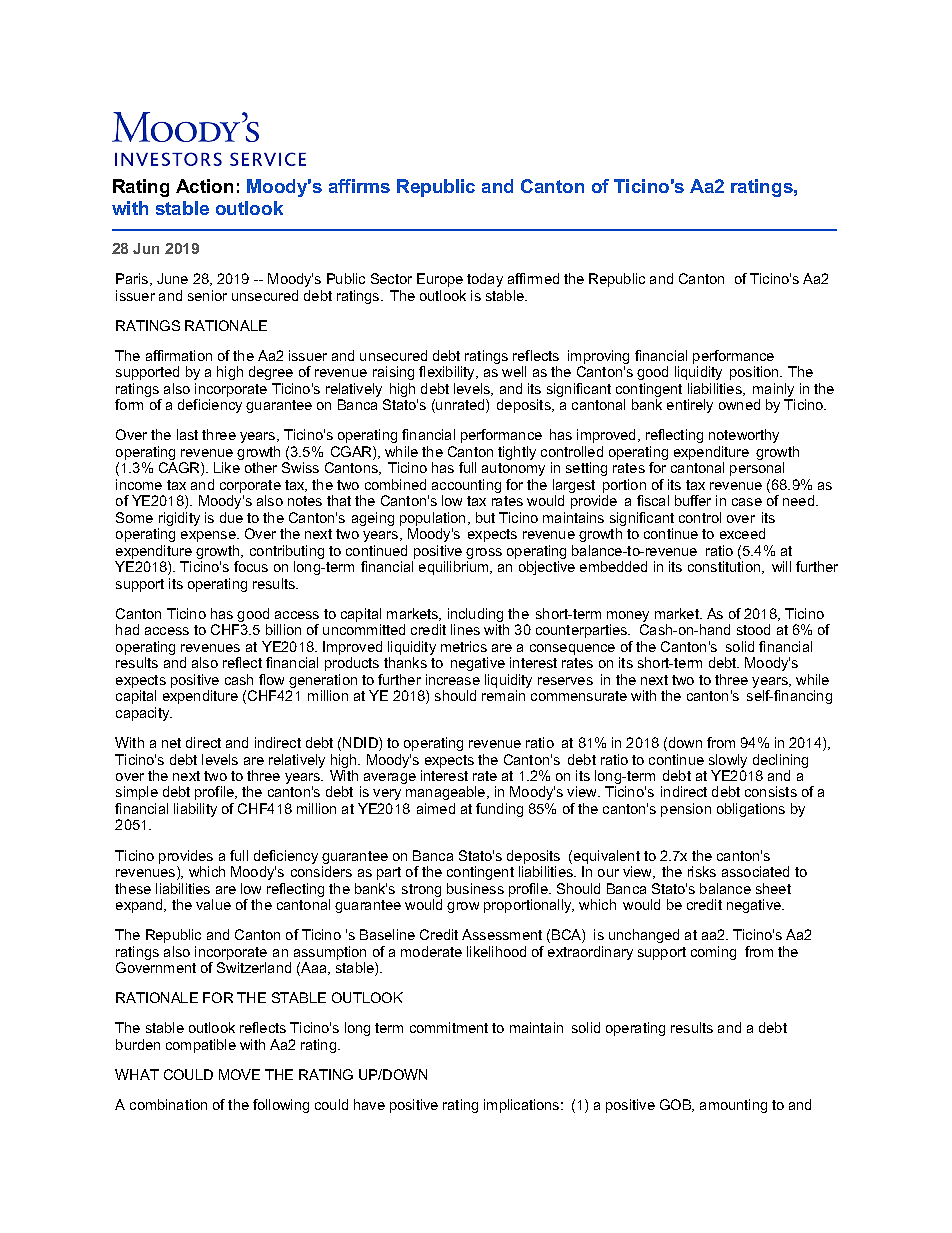  What do you see at coordinates (179, 355) in the screenshot?
I see `affirmation` at bounding box center [179, 355].
